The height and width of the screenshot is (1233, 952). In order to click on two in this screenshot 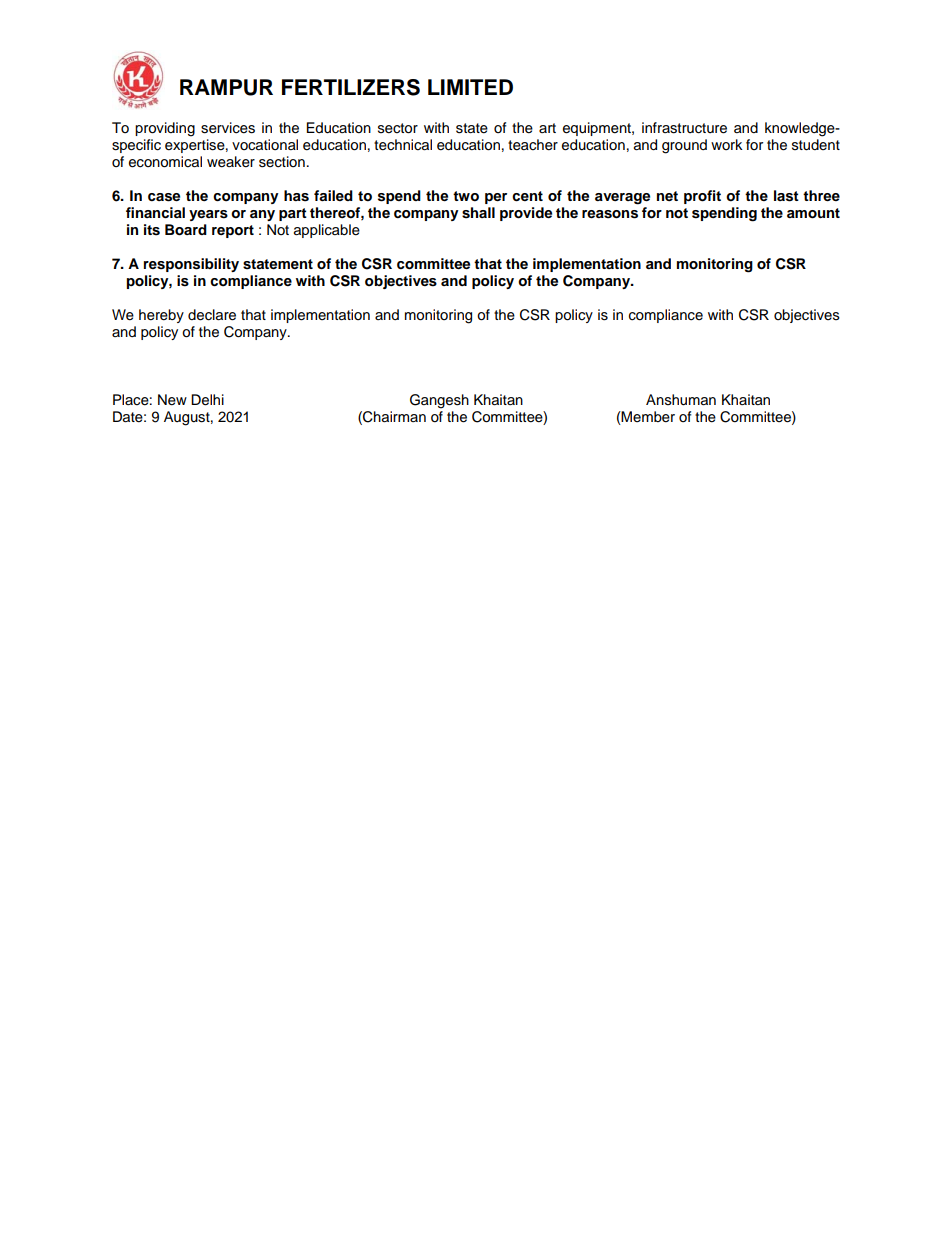, I will do `click(466, 196)`.
